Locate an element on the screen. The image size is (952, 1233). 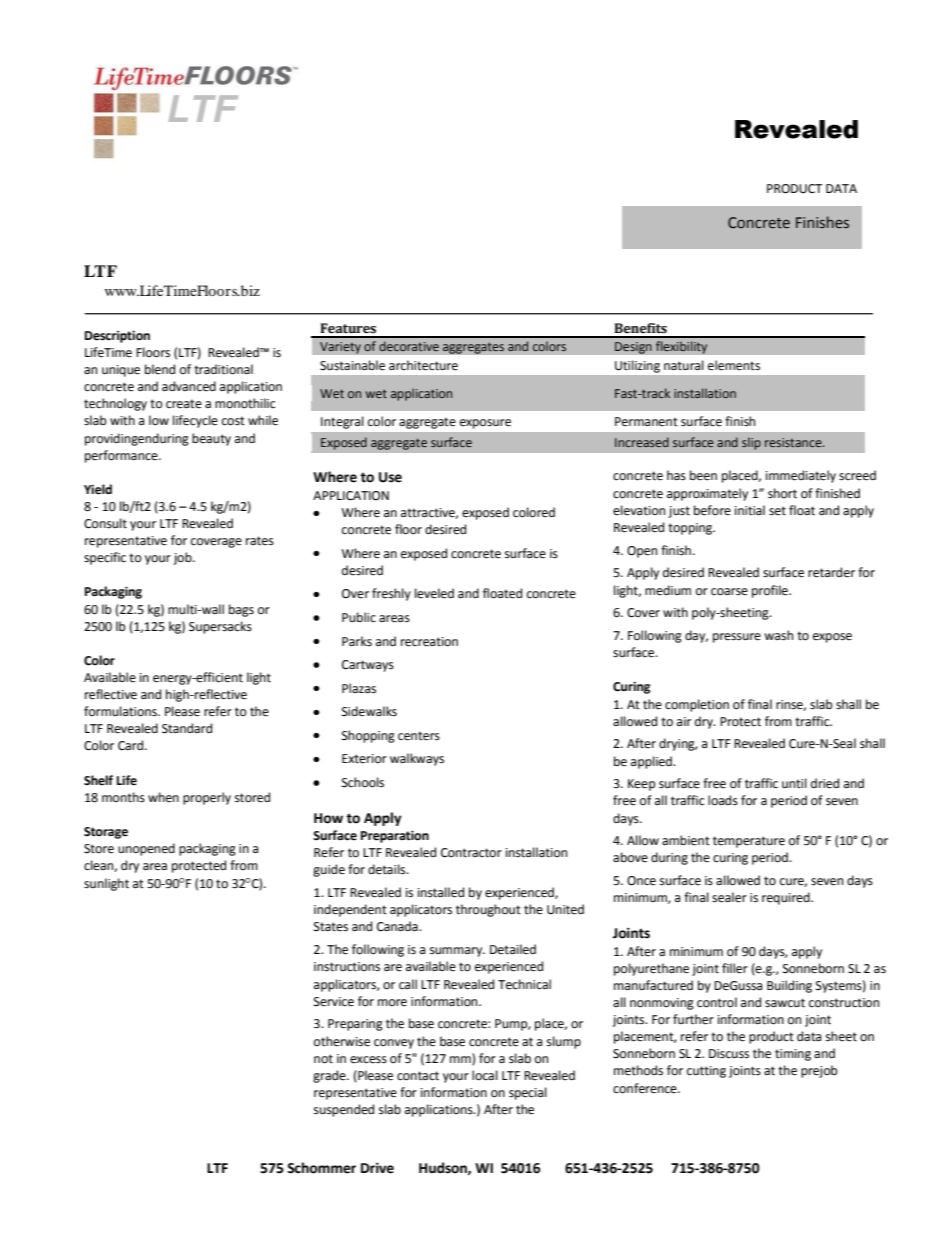
Standard is located at coordinates (187, 728).
